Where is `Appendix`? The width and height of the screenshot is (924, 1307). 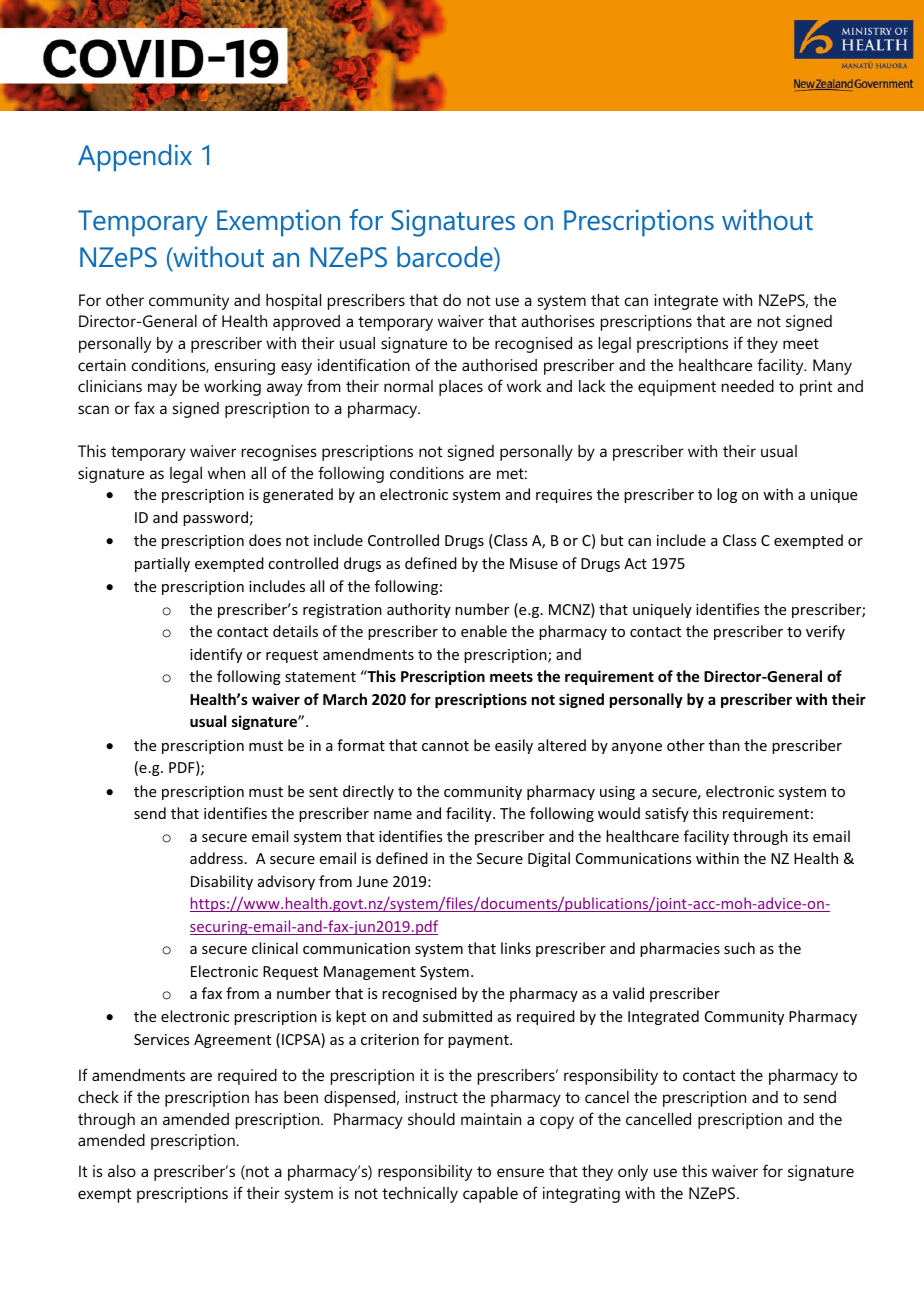
Appendix is located at coordinates (135, 158).
